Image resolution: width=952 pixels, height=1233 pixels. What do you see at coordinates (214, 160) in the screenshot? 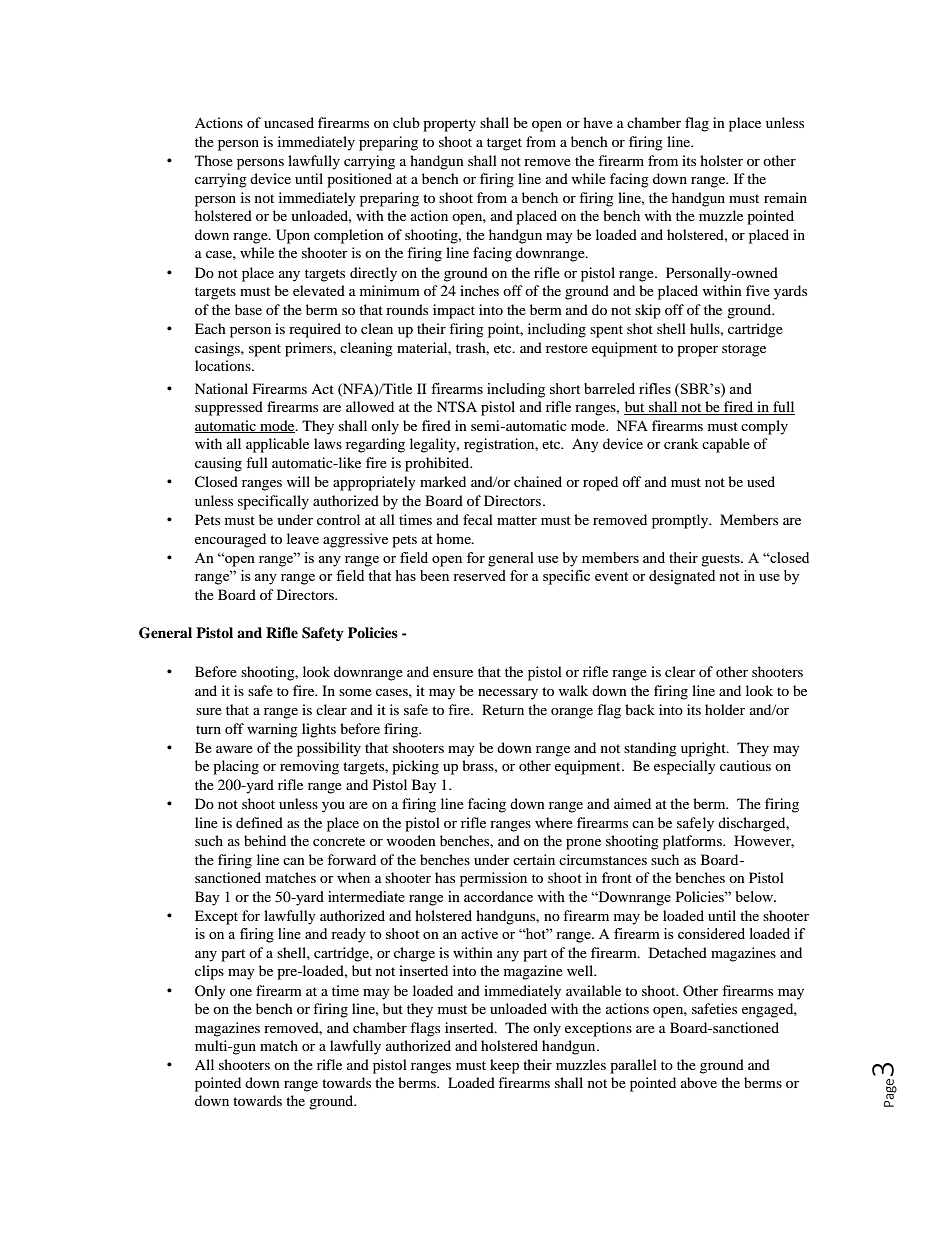
I see `Those` at bounding box center [214, 160].
